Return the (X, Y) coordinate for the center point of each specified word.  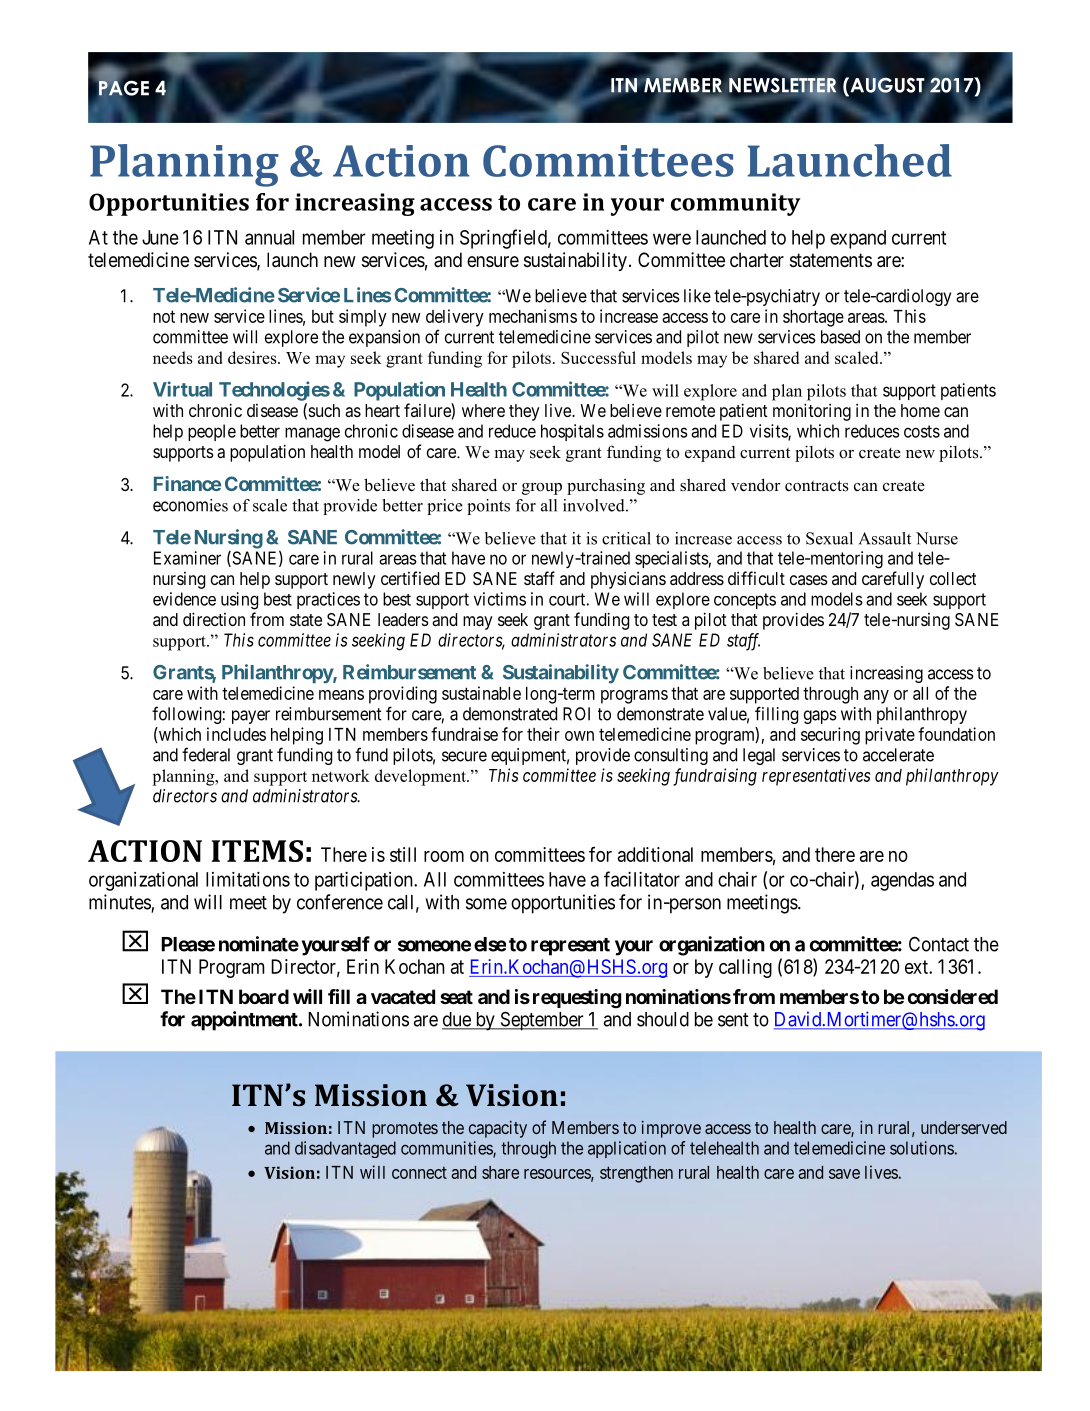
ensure (493, 261)
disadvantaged (345, 1149)
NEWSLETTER (782, 86)
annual (269, 237)
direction (214, 619)
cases (809, 580)
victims (500, 599)
